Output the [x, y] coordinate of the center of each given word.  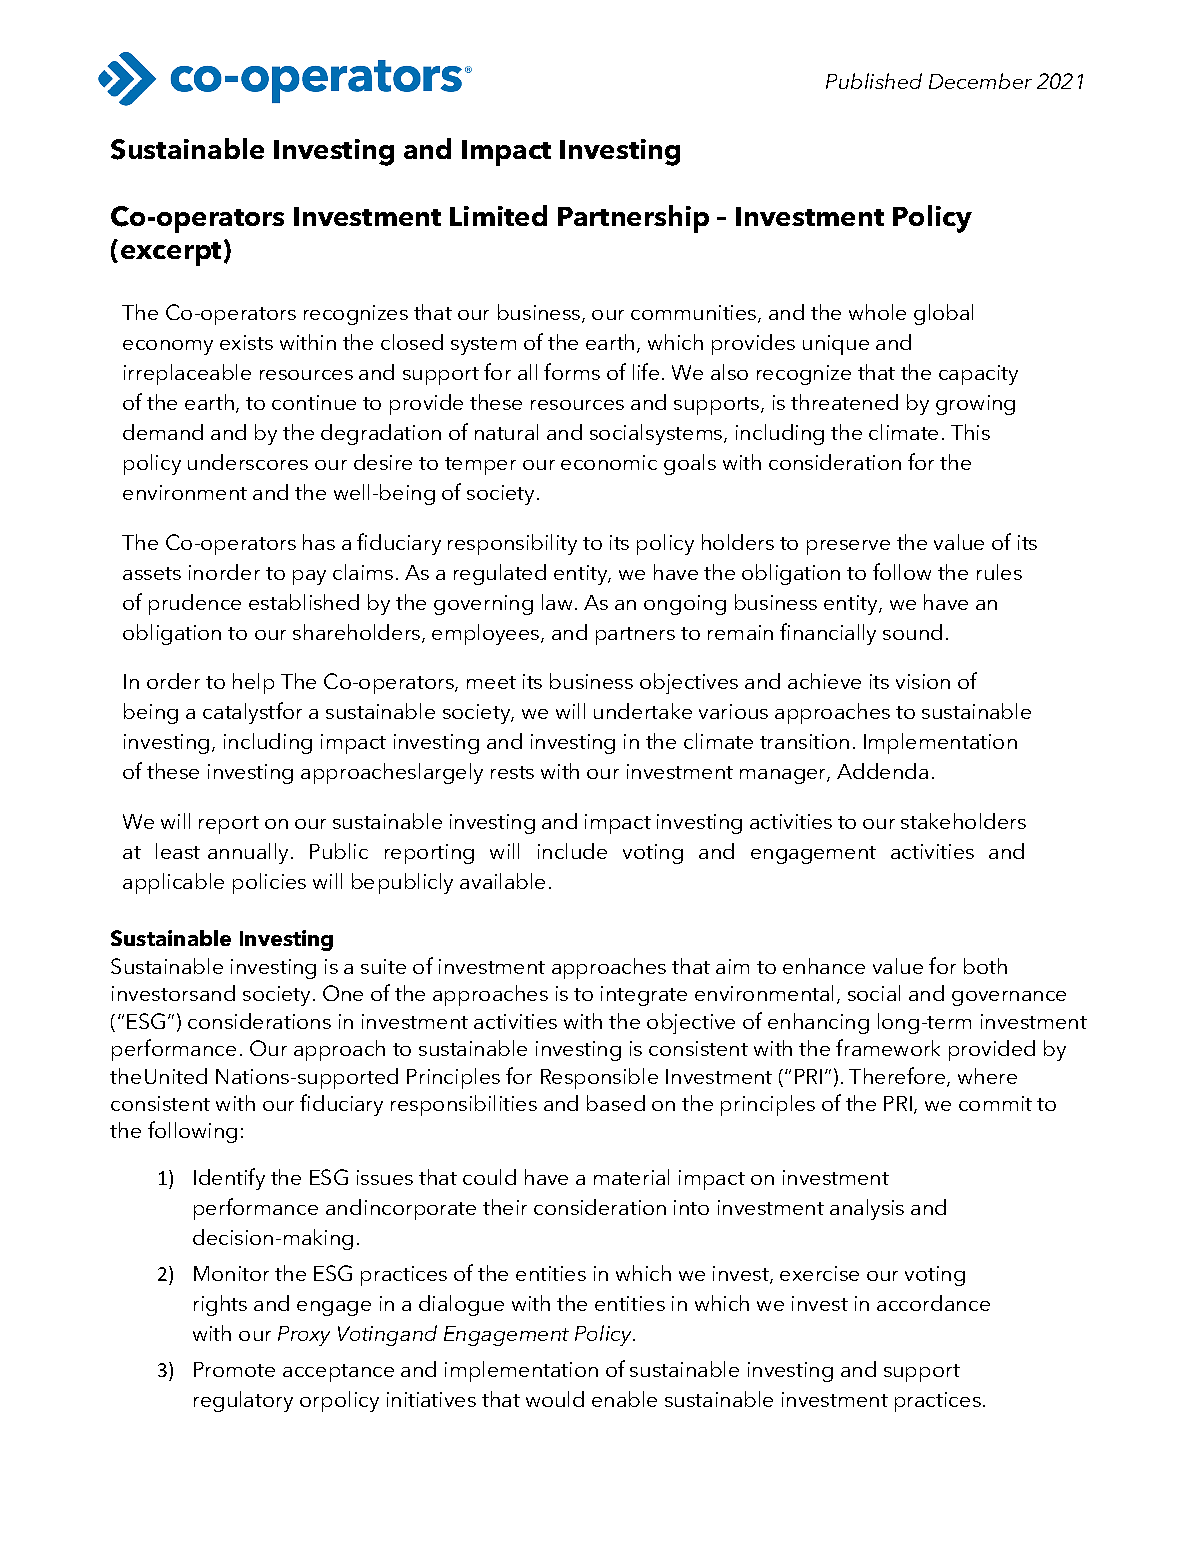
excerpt [171, 254]
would [555, 1399]
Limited [498, 215]
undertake [643, 711]
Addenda [882, 771]
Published [874, 81]
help [253, 683]
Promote [234, 1369]
